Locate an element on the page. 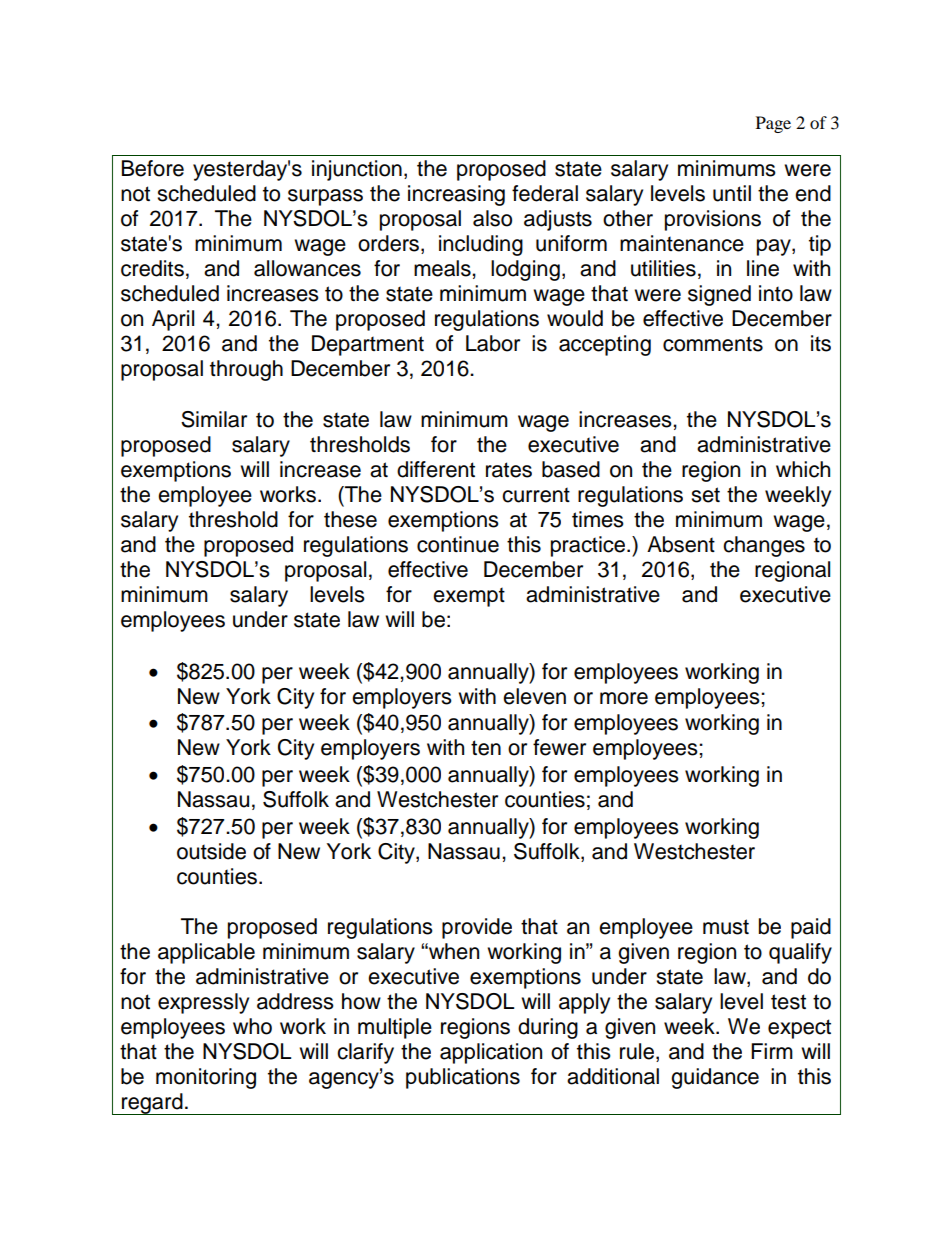  increasing is located at coordinates (456, 195).
